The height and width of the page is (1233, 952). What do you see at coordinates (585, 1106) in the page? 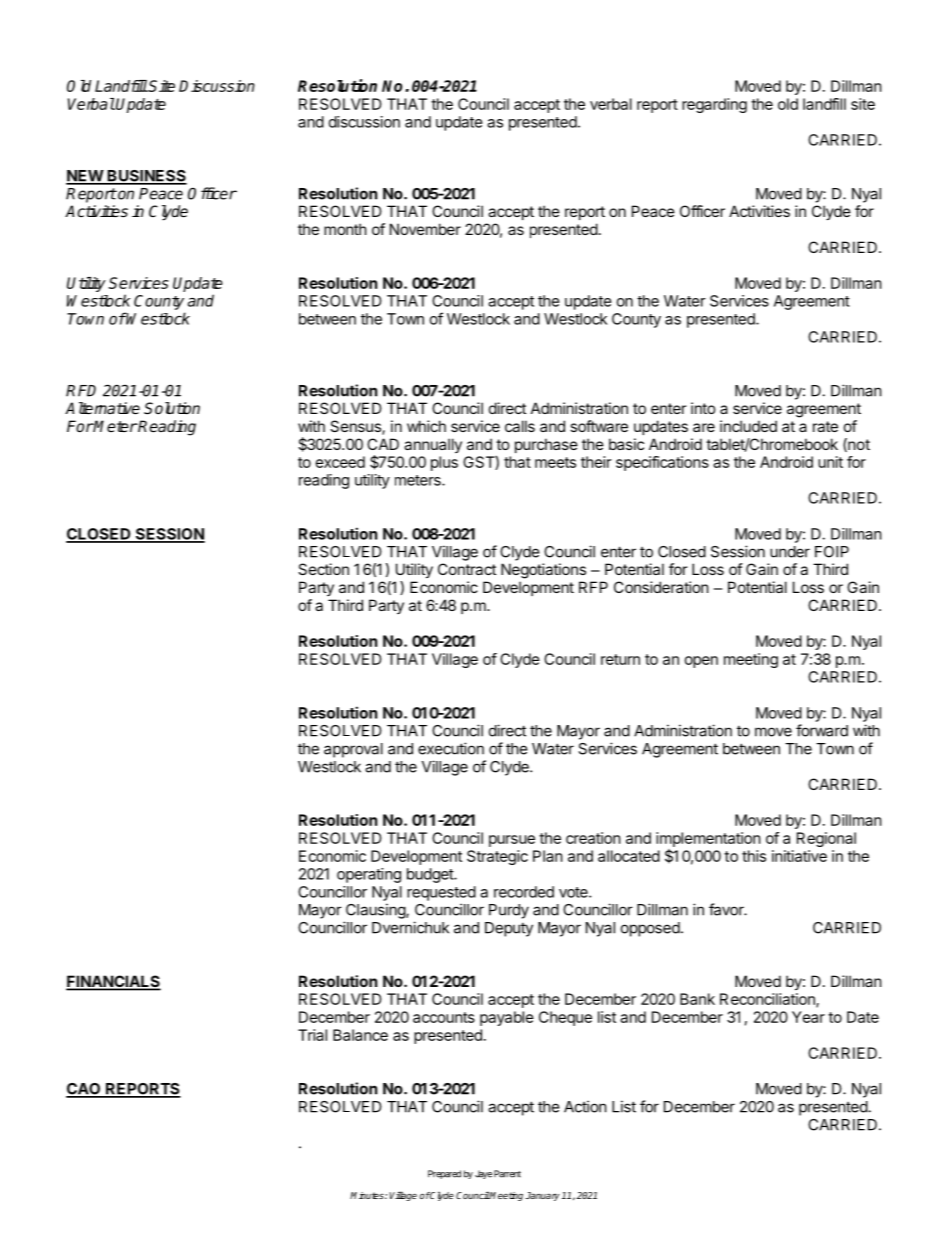
I see `Action` at bounding box center [585, 1106].
